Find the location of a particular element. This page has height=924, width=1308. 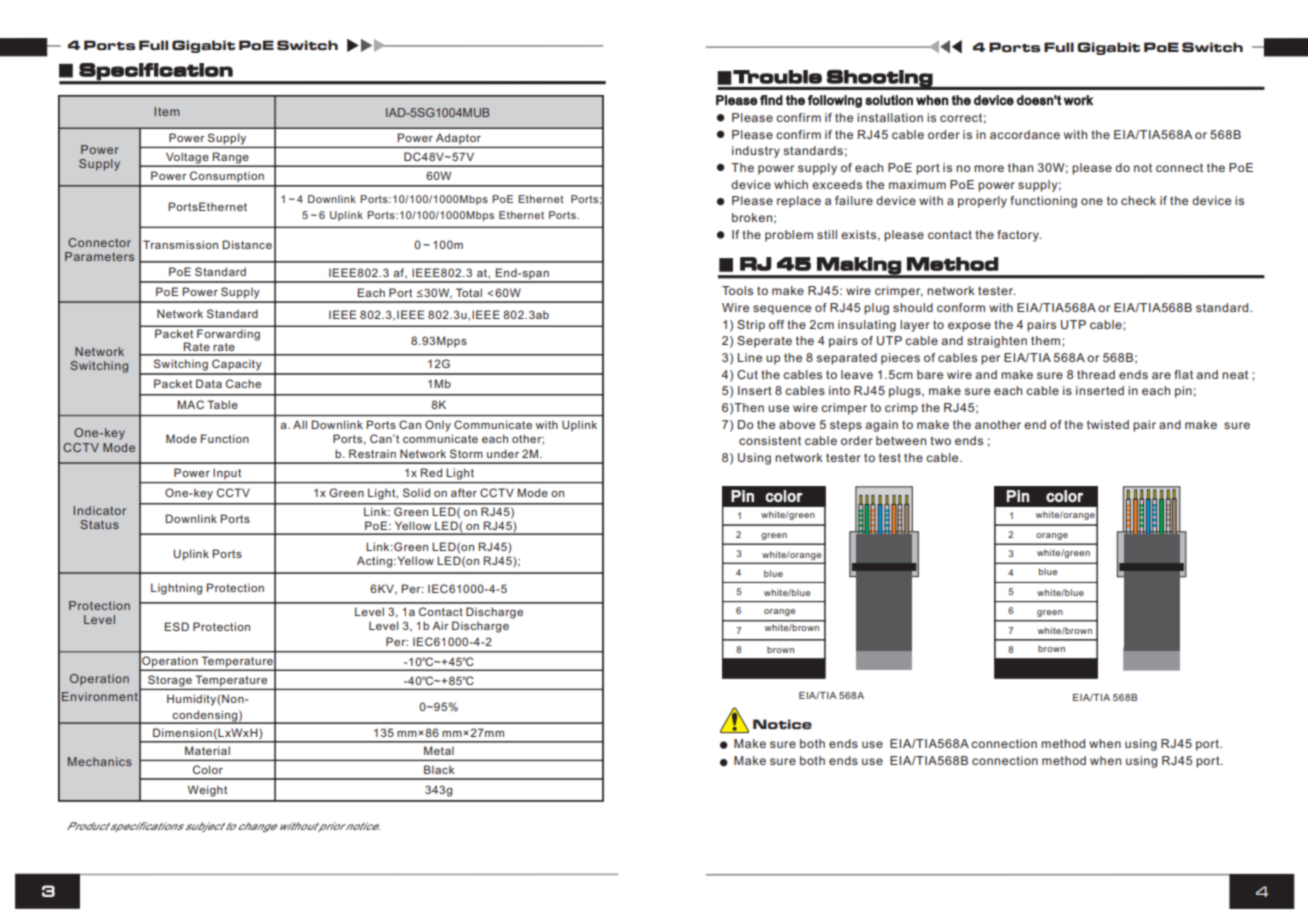

Distance is located at coordinates (247, 244).
